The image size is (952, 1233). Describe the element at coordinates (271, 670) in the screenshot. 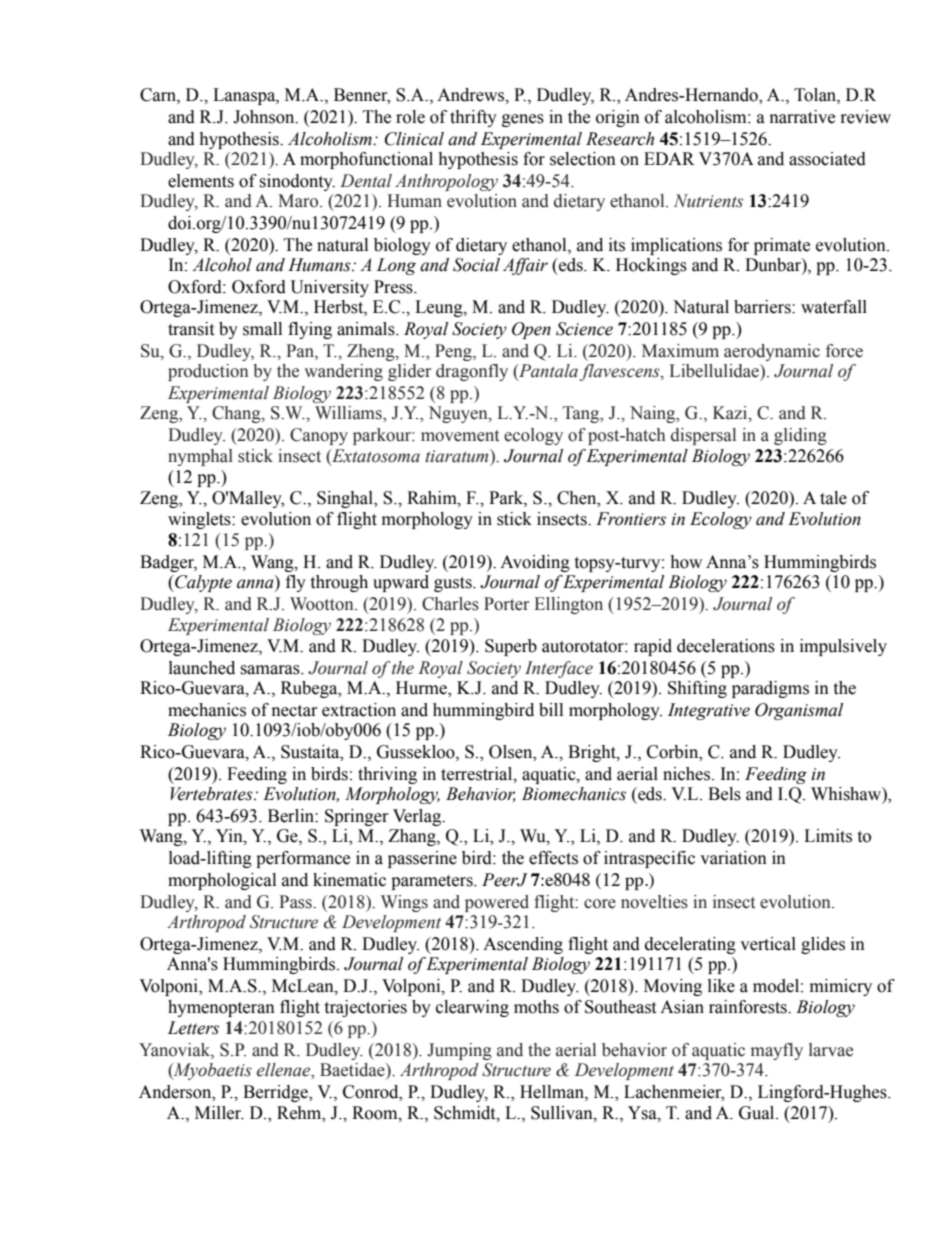

I see `samaras` at that location.
